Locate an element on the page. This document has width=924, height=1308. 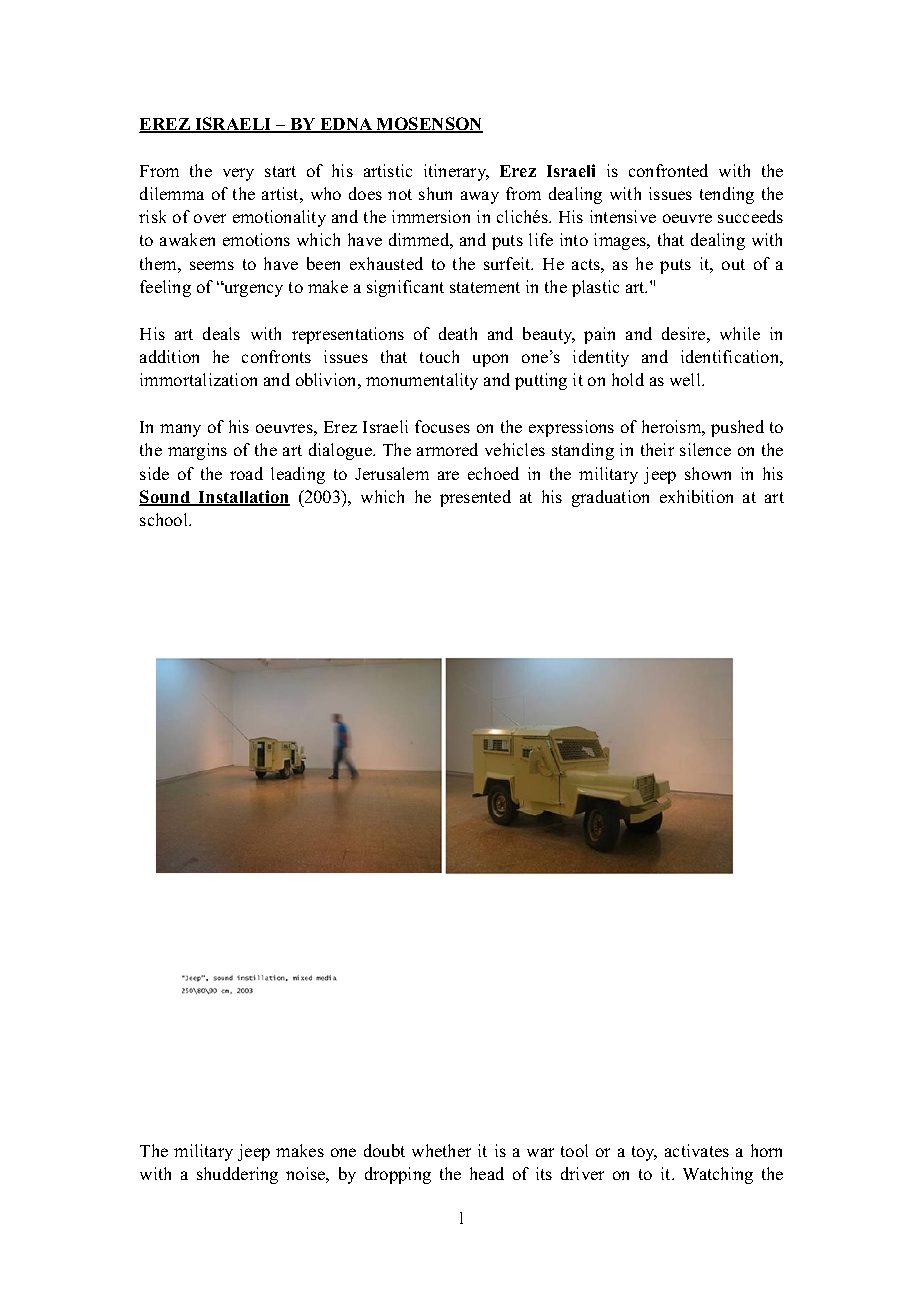
Watching is located at coordinates (718, 1175).
